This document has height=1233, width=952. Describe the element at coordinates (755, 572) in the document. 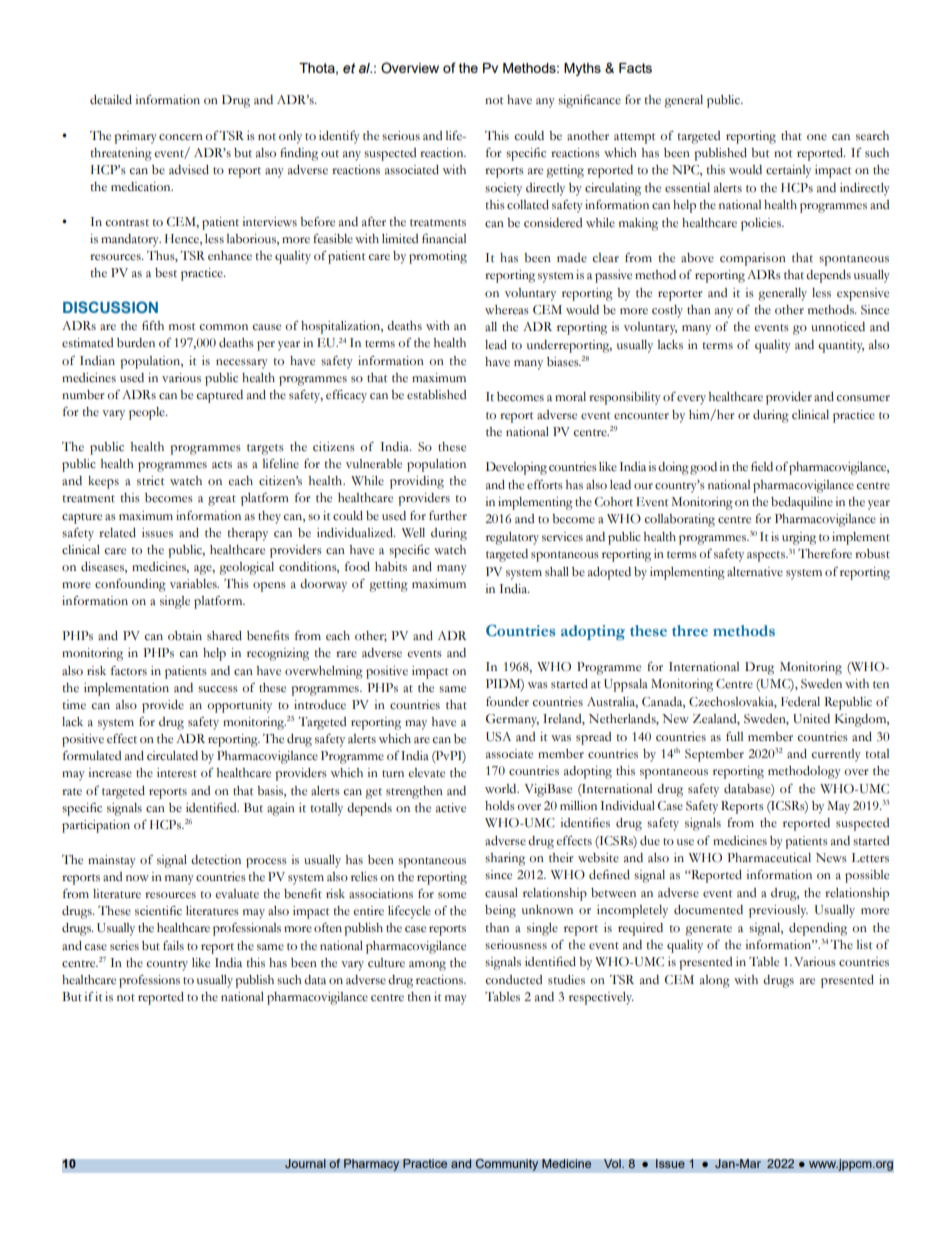

I see `alternative` at that location.
